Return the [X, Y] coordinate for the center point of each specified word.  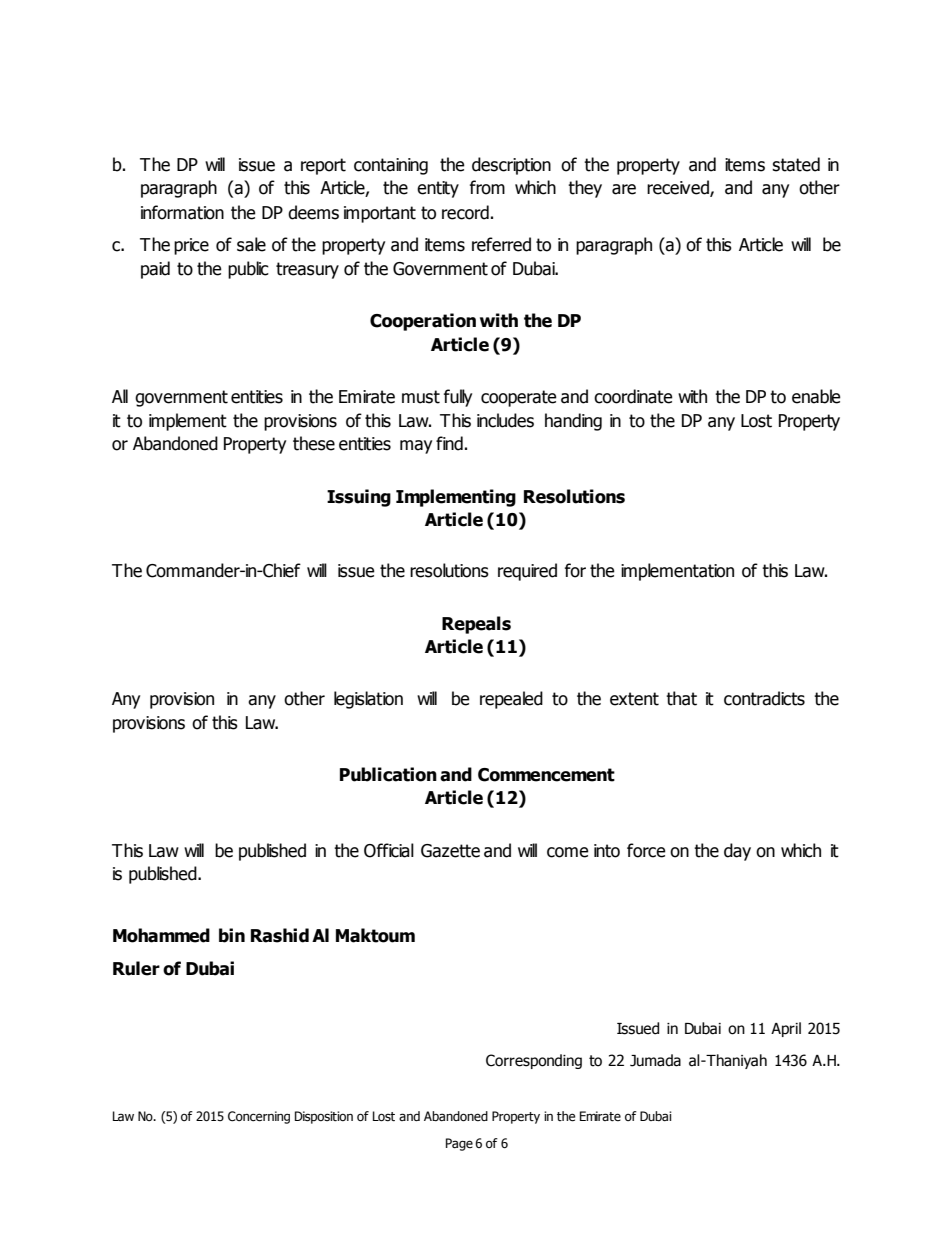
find [449, 443]
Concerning [259, 1117]
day [737, 852]
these [314, 443]
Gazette [450, 851]
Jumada [655, 1060]
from [487, 187]
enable [816, 396]
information [182, 212]
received [679, 188]
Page [459, 1144]
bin [232, 935]
